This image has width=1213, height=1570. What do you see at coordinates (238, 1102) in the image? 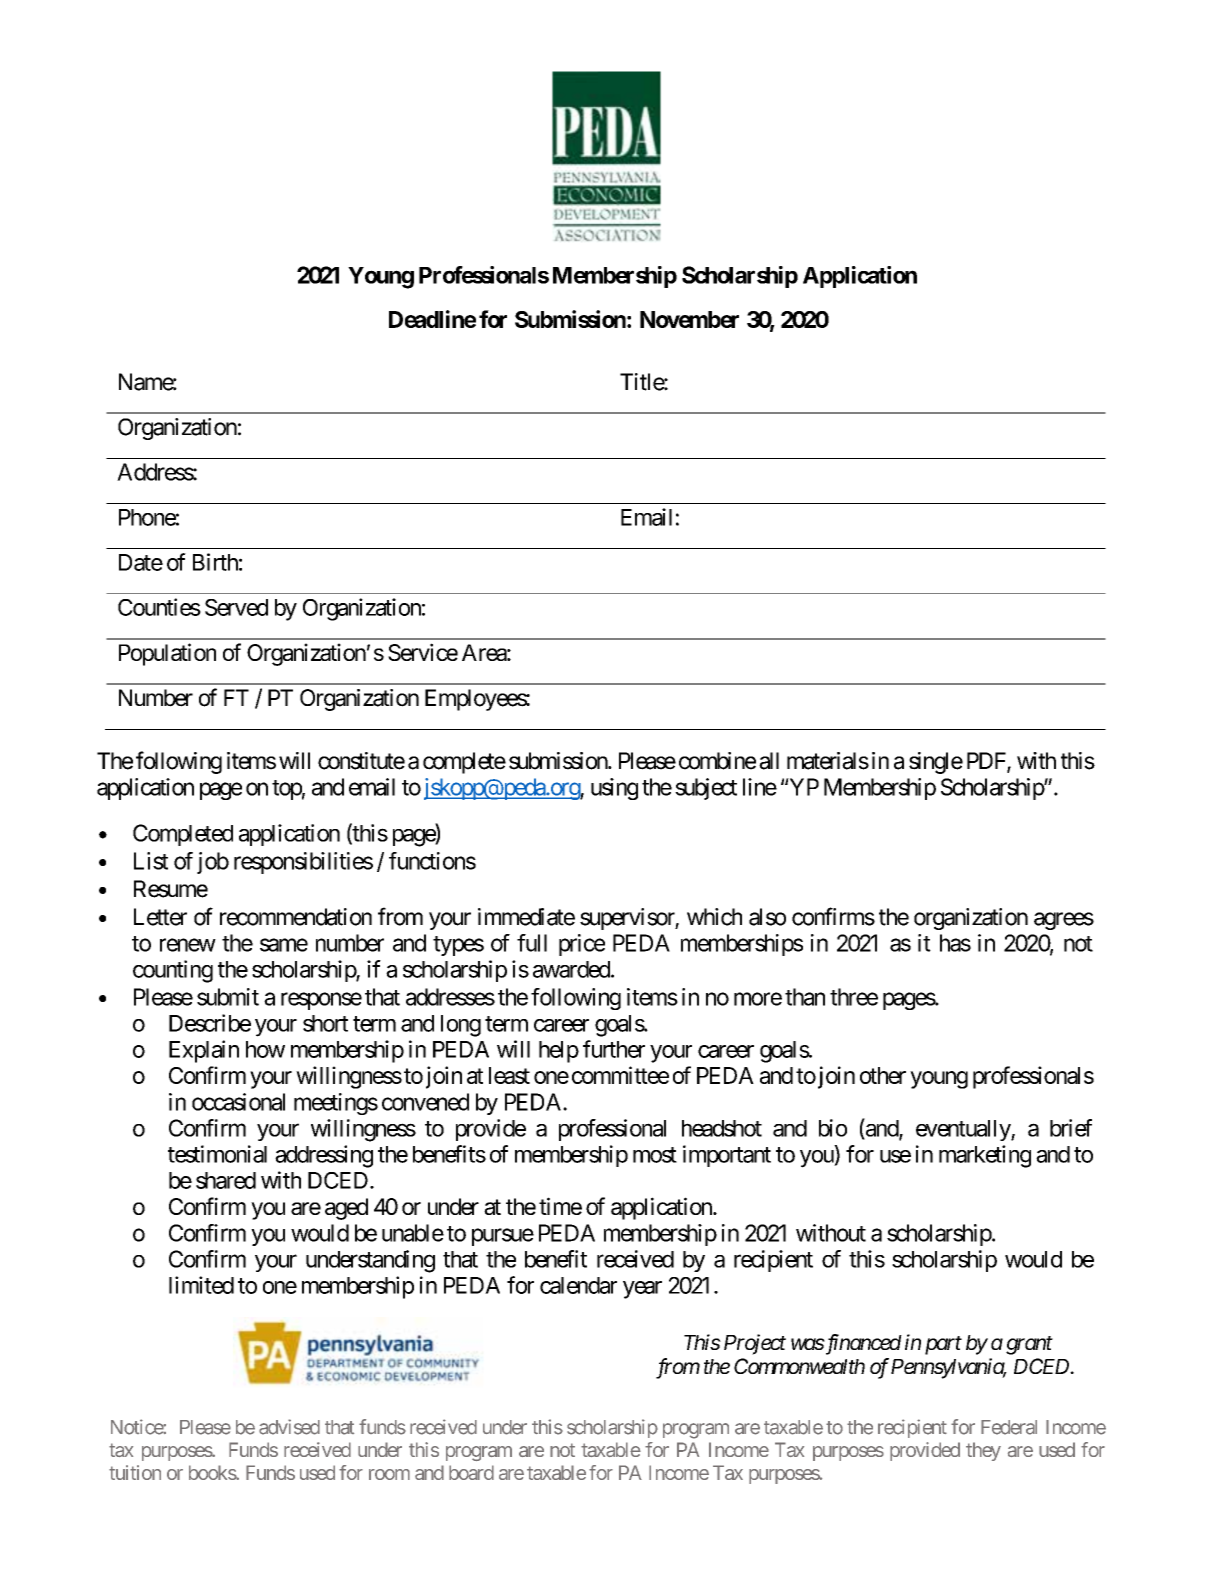
I see `occasional` at bounding box center [238, 1102].
